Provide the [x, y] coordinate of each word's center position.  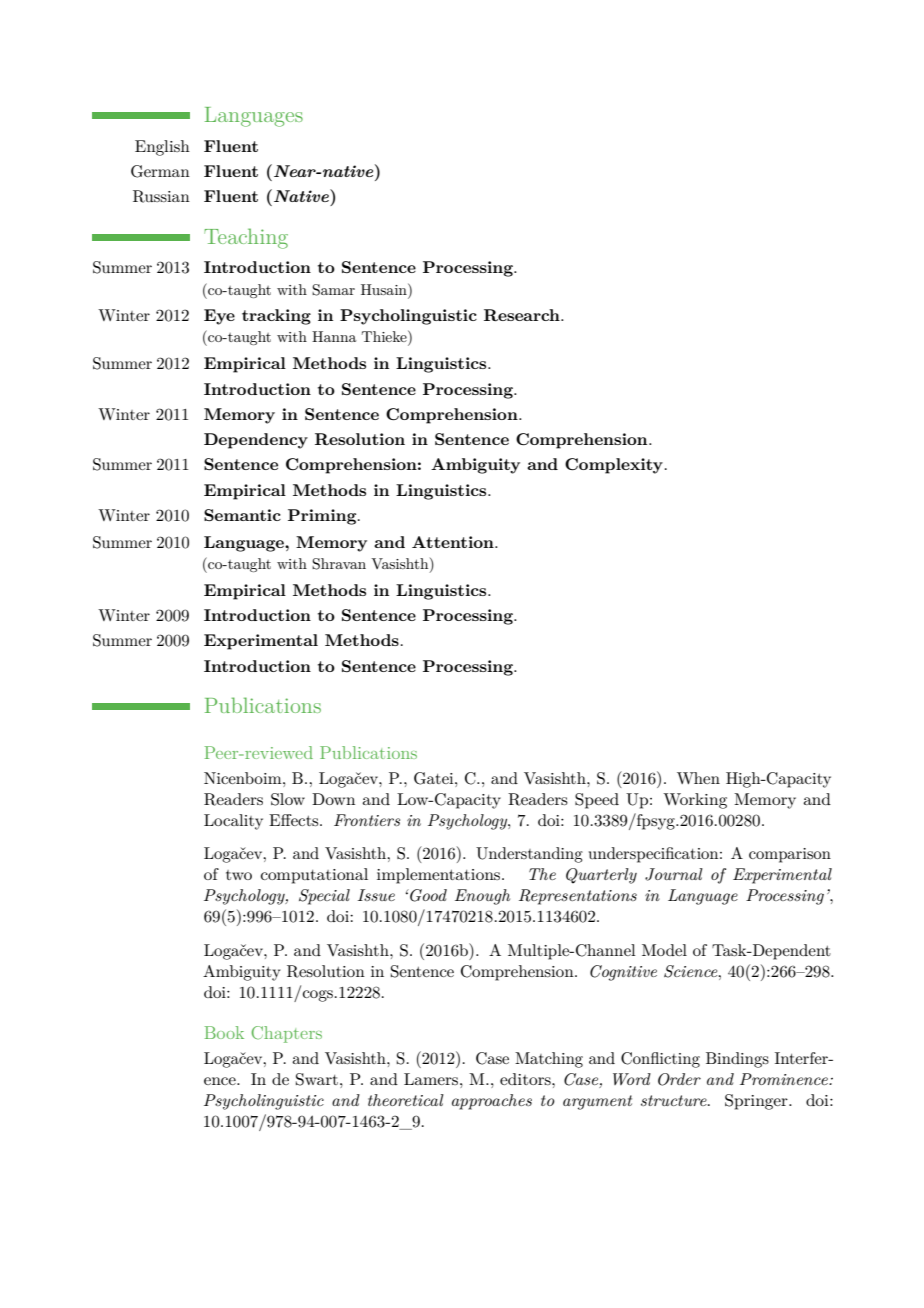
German [160, 171]
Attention [454, 542]
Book [224, 1032]
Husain [385, 289]
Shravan [339, 564]
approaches [492, 1102]
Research [523, 315]
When [698, 778]
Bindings [737, 1060]
